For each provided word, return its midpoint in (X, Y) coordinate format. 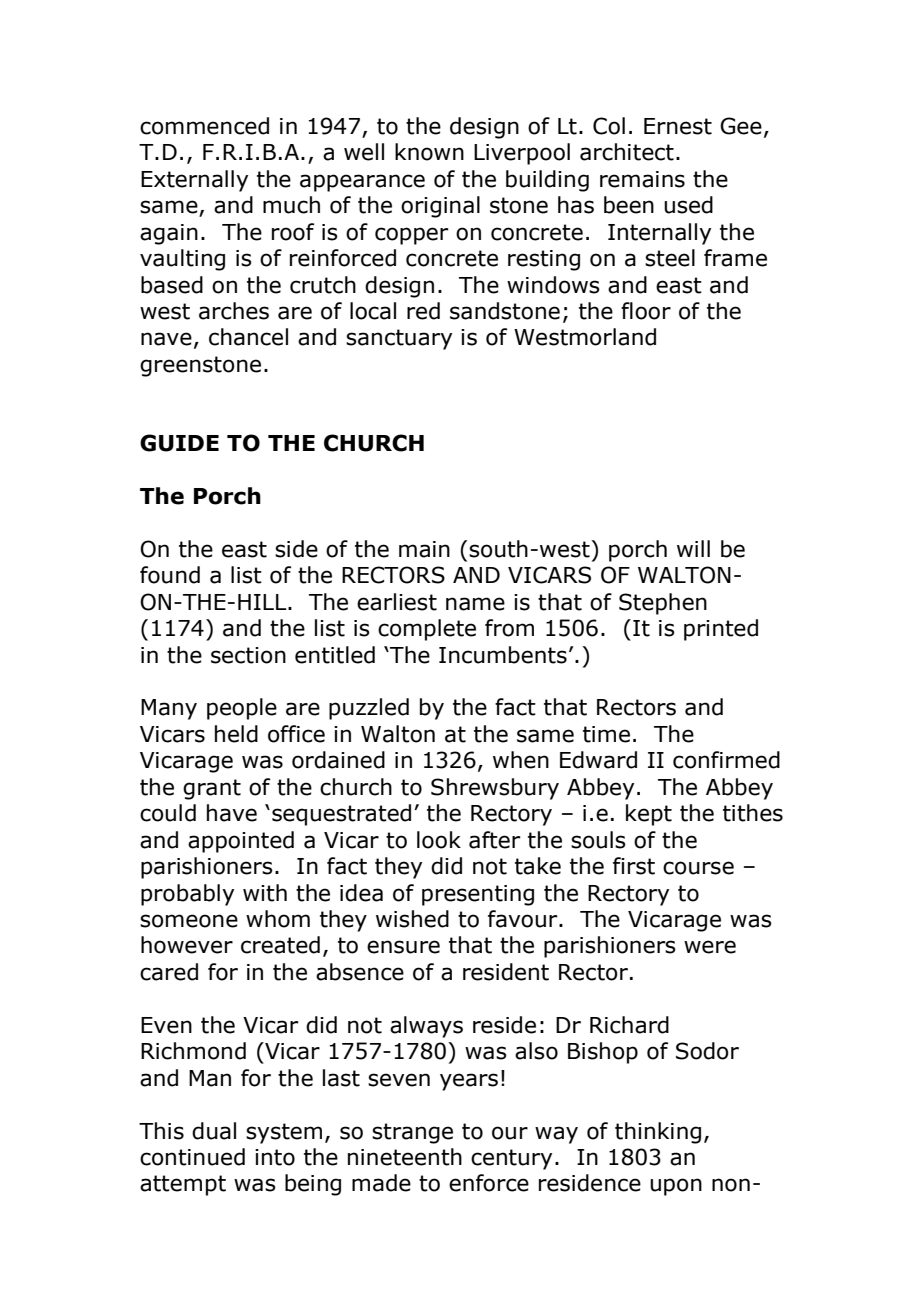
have (232, 813)
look (439, 840)
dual (214, 1131)
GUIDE (179, 443)
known (429, 152)
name (475, 604)
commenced (204, 126)
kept (649, 815)
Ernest (678, 126)
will (693, 548)
